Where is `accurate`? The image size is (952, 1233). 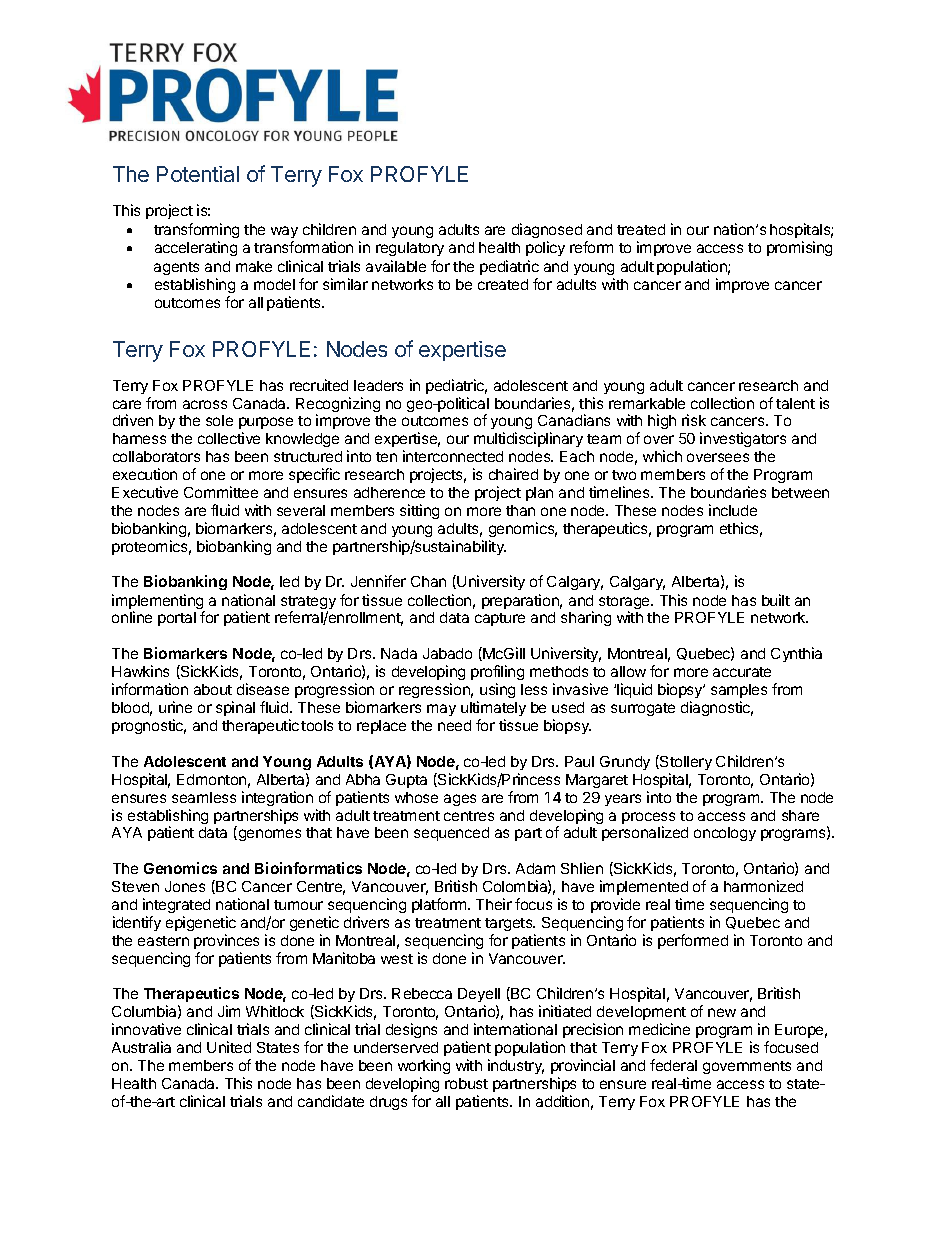
accurate is located at coordinates (742, 672).
